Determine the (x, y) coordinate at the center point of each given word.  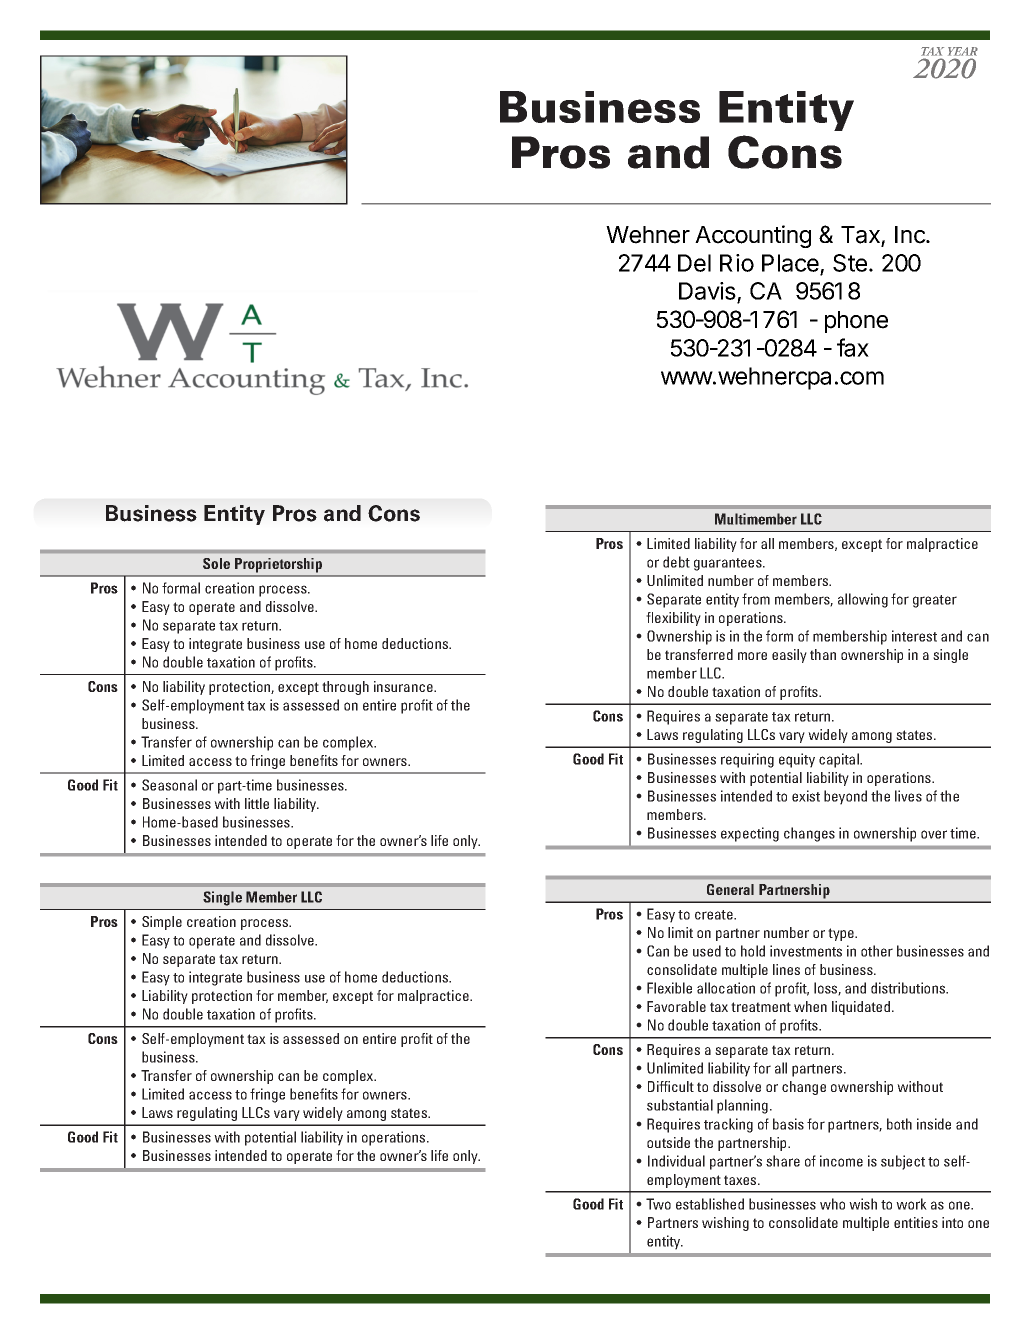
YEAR (963, 51)
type (842, 934)
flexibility (673, 619)
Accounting (753, 236)
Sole (216, 563)
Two (658, 1204)
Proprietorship (278, 565)
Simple (162, 923)
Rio (737, 263)
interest (914, 636)
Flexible (669, 988)
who (832, 1204)
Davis (708, 292)
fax (853, 347)
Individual (676, 1161)
